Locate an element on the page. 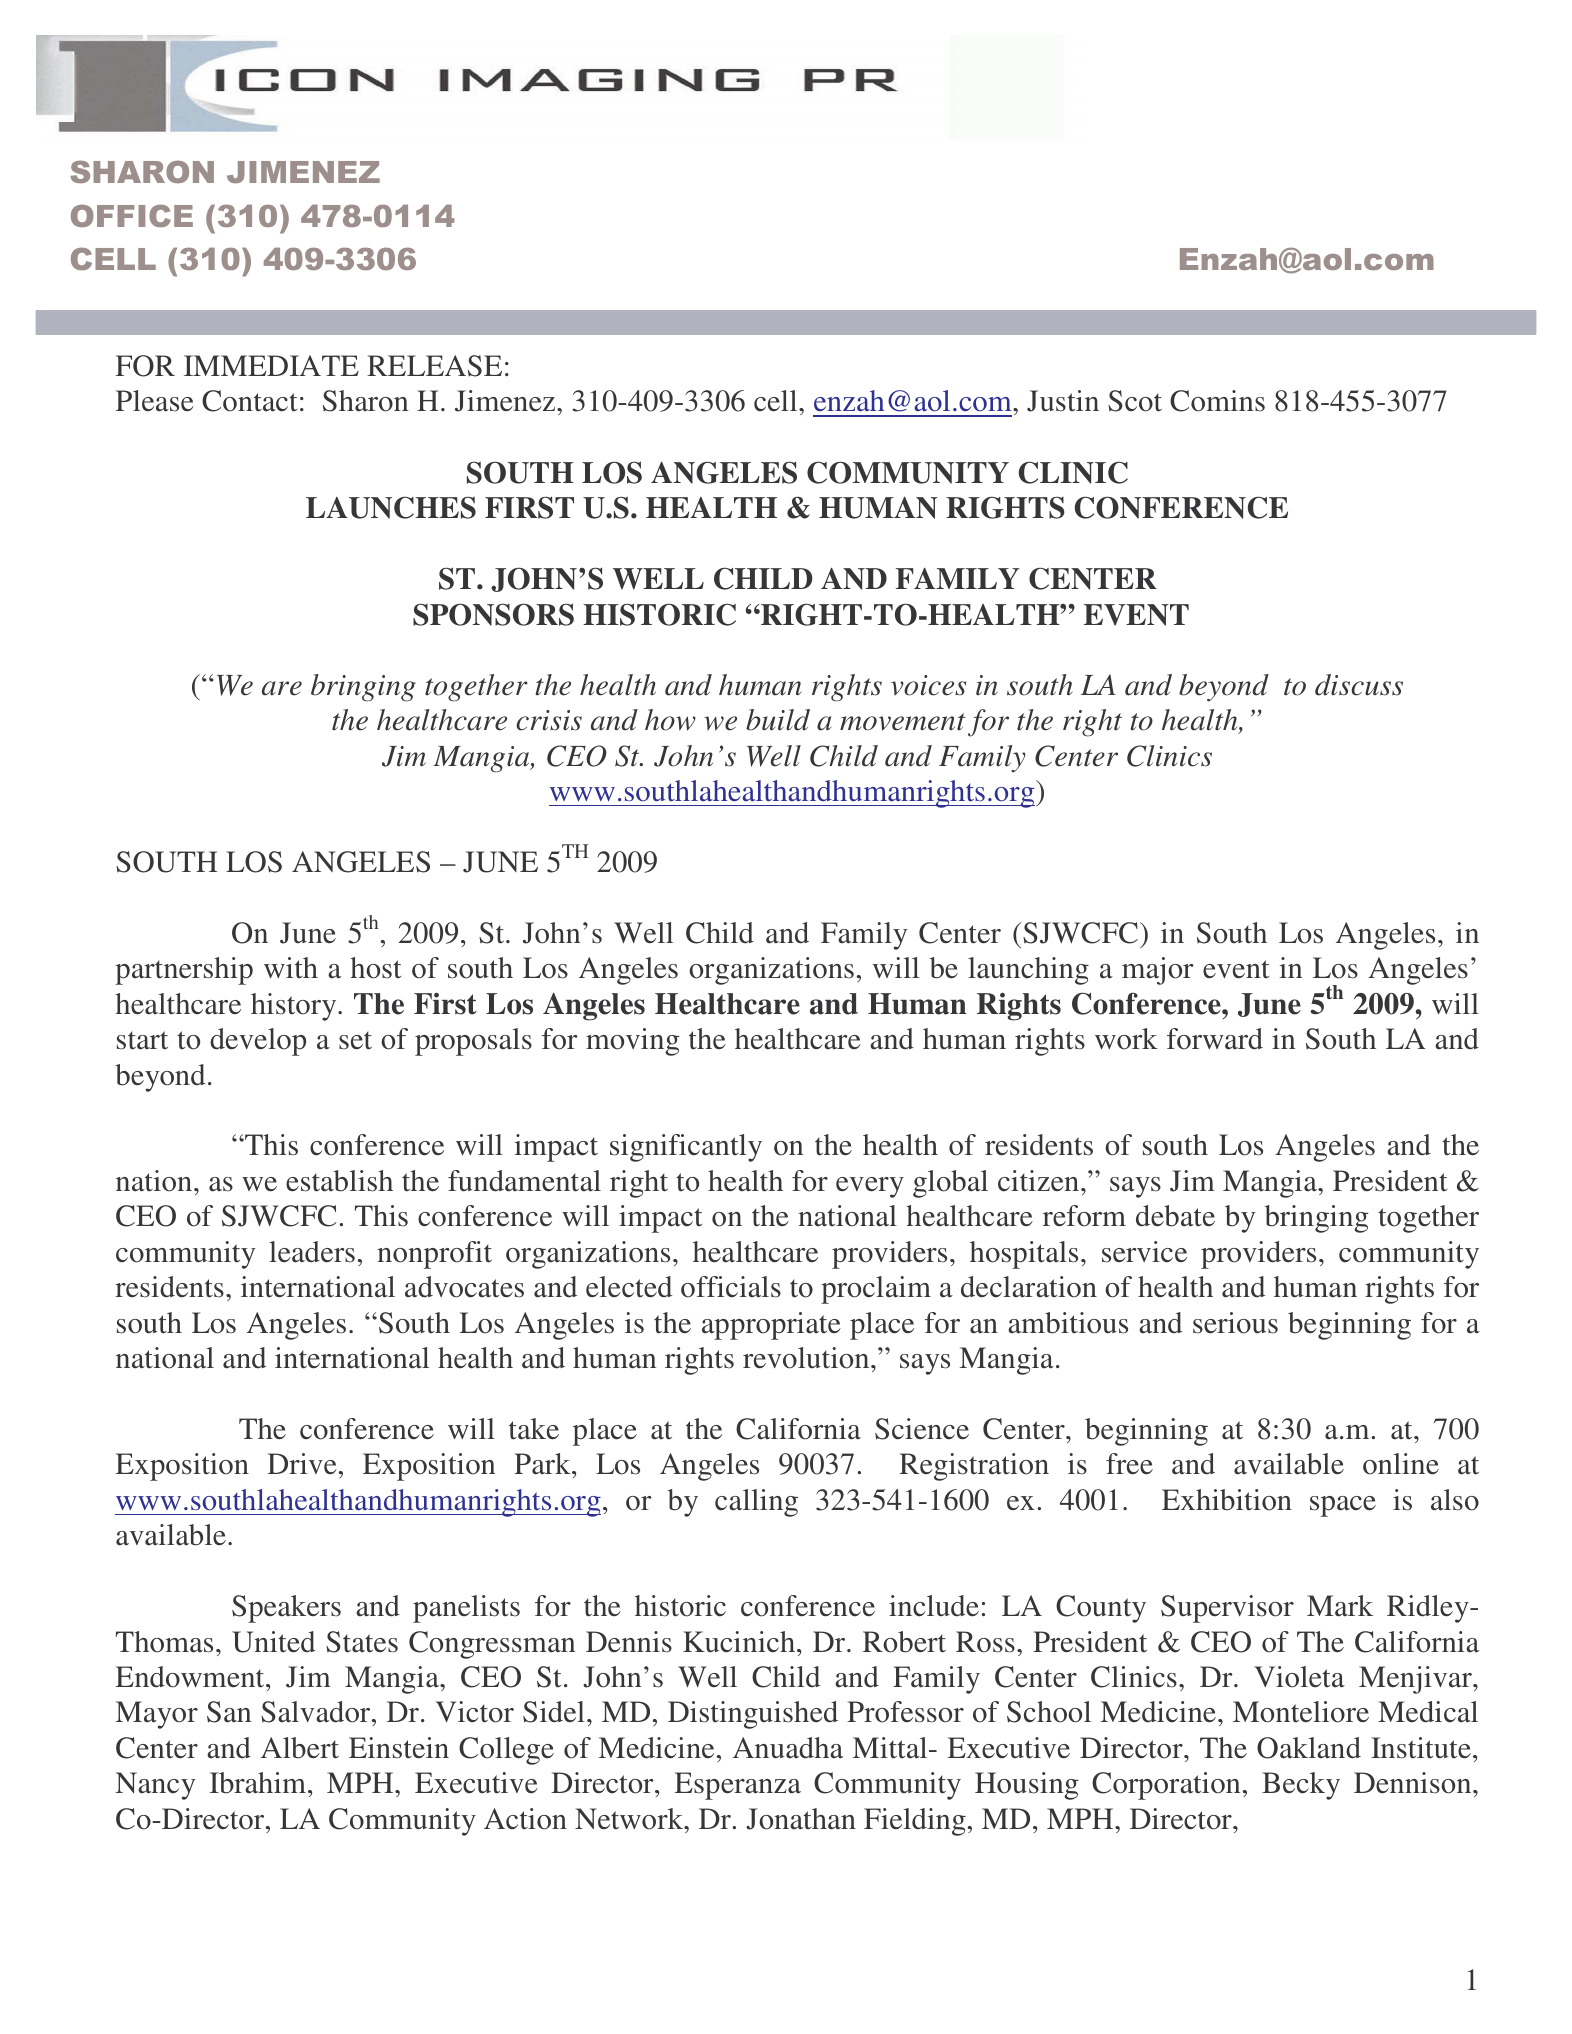 This page has height=2034, width=1572. moving is located at coordinates (632, 1042).
